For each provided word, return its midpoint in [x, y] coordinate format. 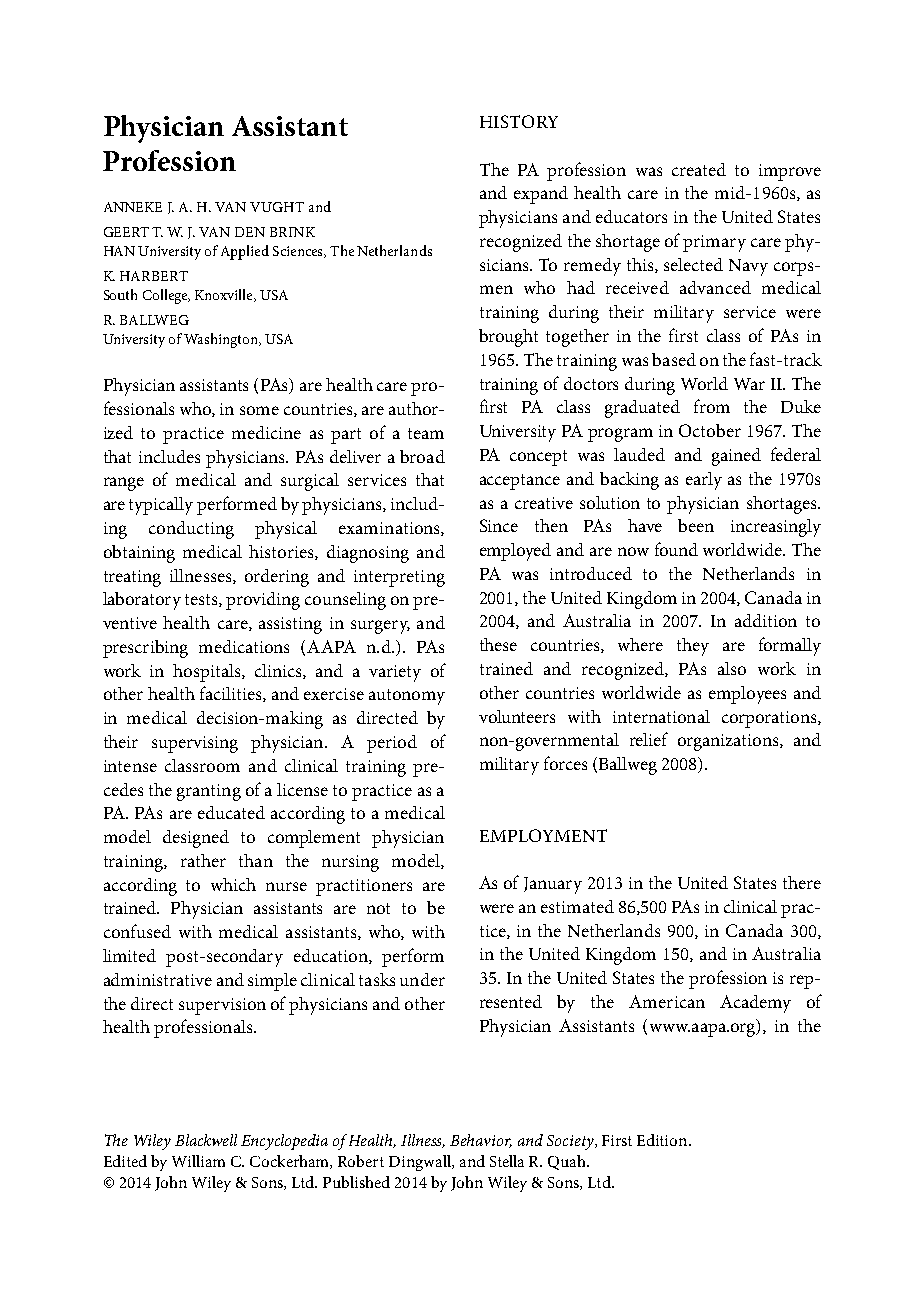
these [498, 644]
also [732, 668]
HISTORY [519, 121]
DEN [250, 232]
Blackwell [206, 1140]
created [699, 169]
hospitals [208, 673]
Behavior [481, 1141]
